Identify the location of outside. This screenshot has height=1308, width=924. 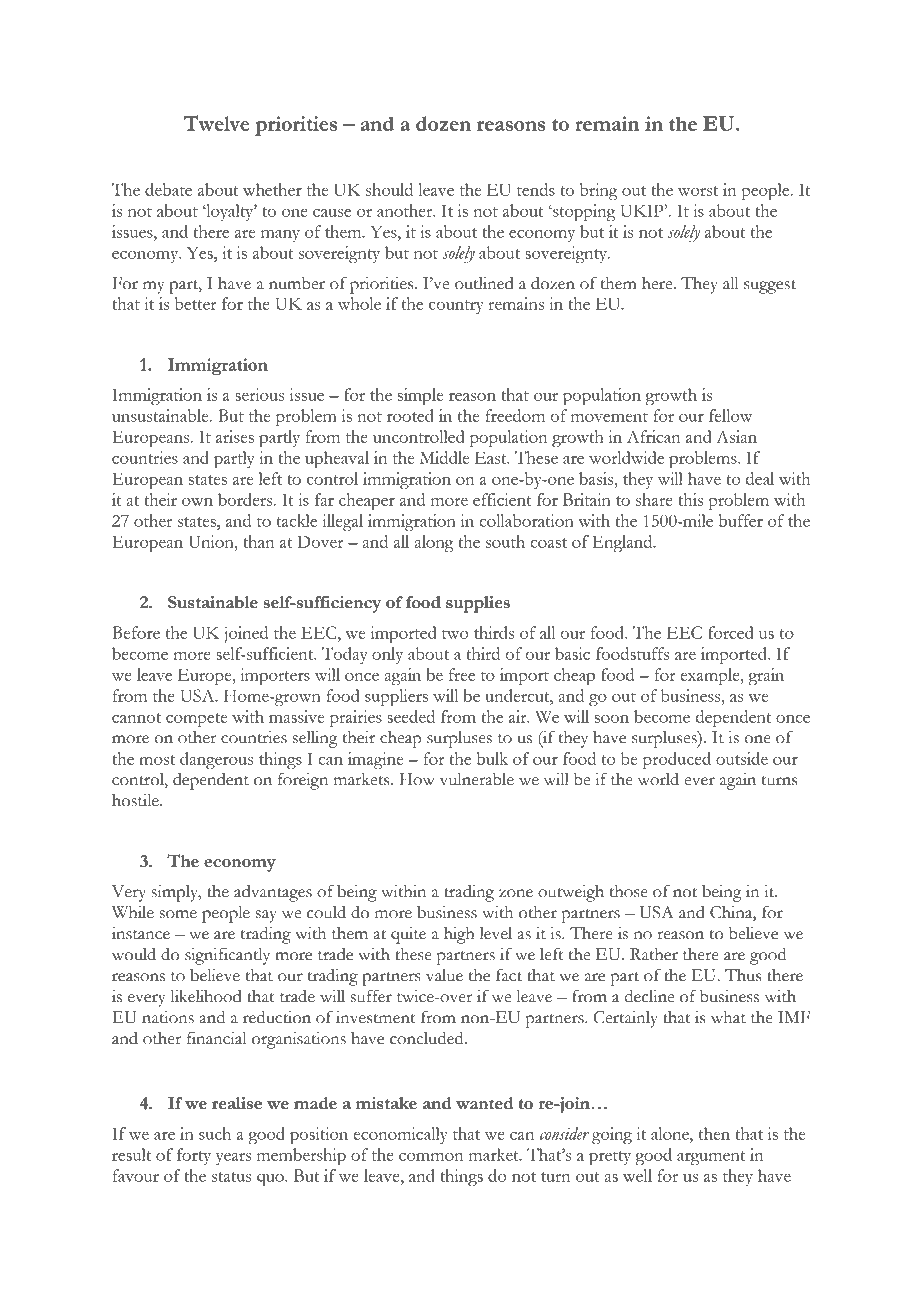
(742, 758).
